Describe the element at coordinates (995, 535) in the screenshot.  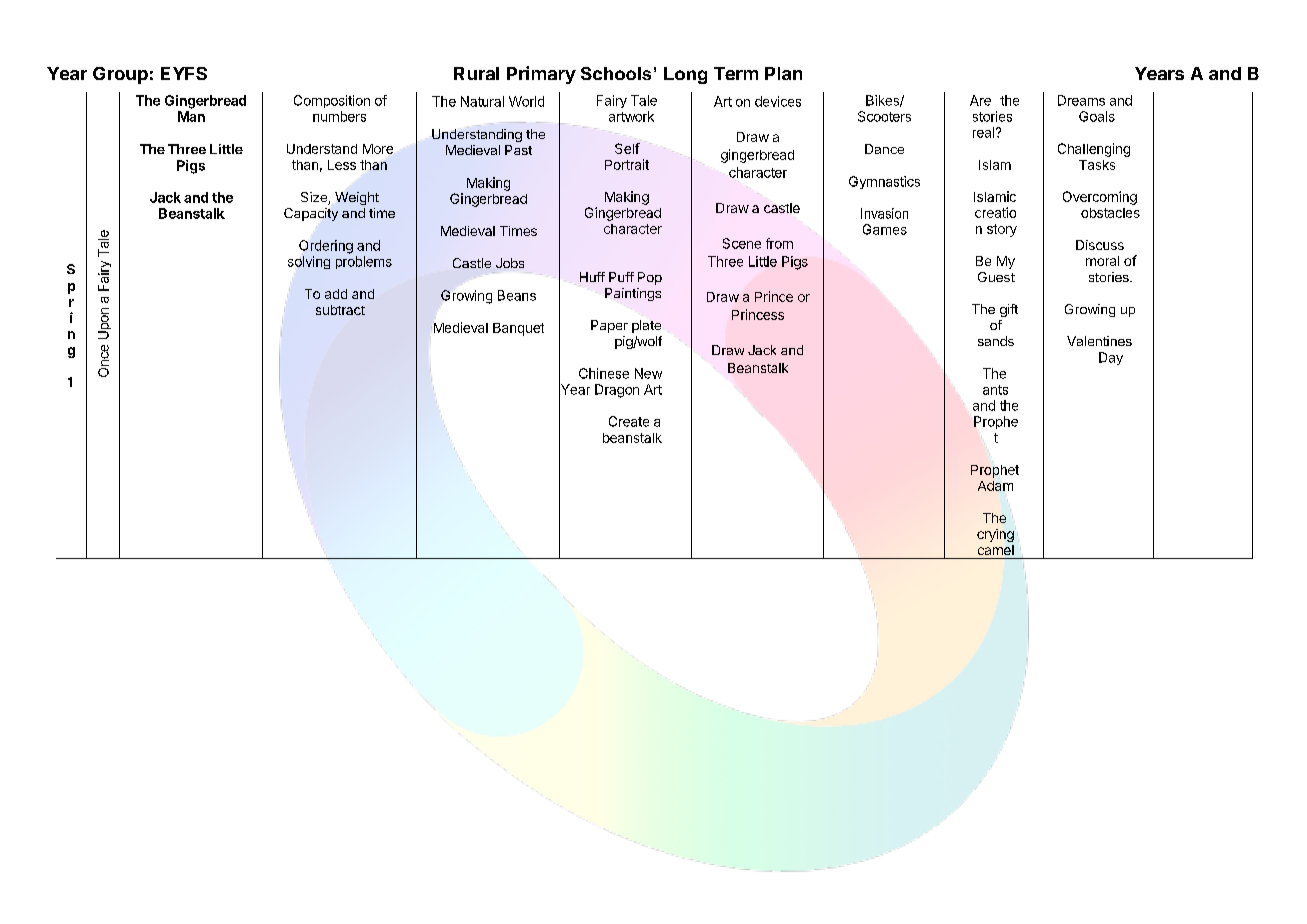
I see `crying` at that location.
